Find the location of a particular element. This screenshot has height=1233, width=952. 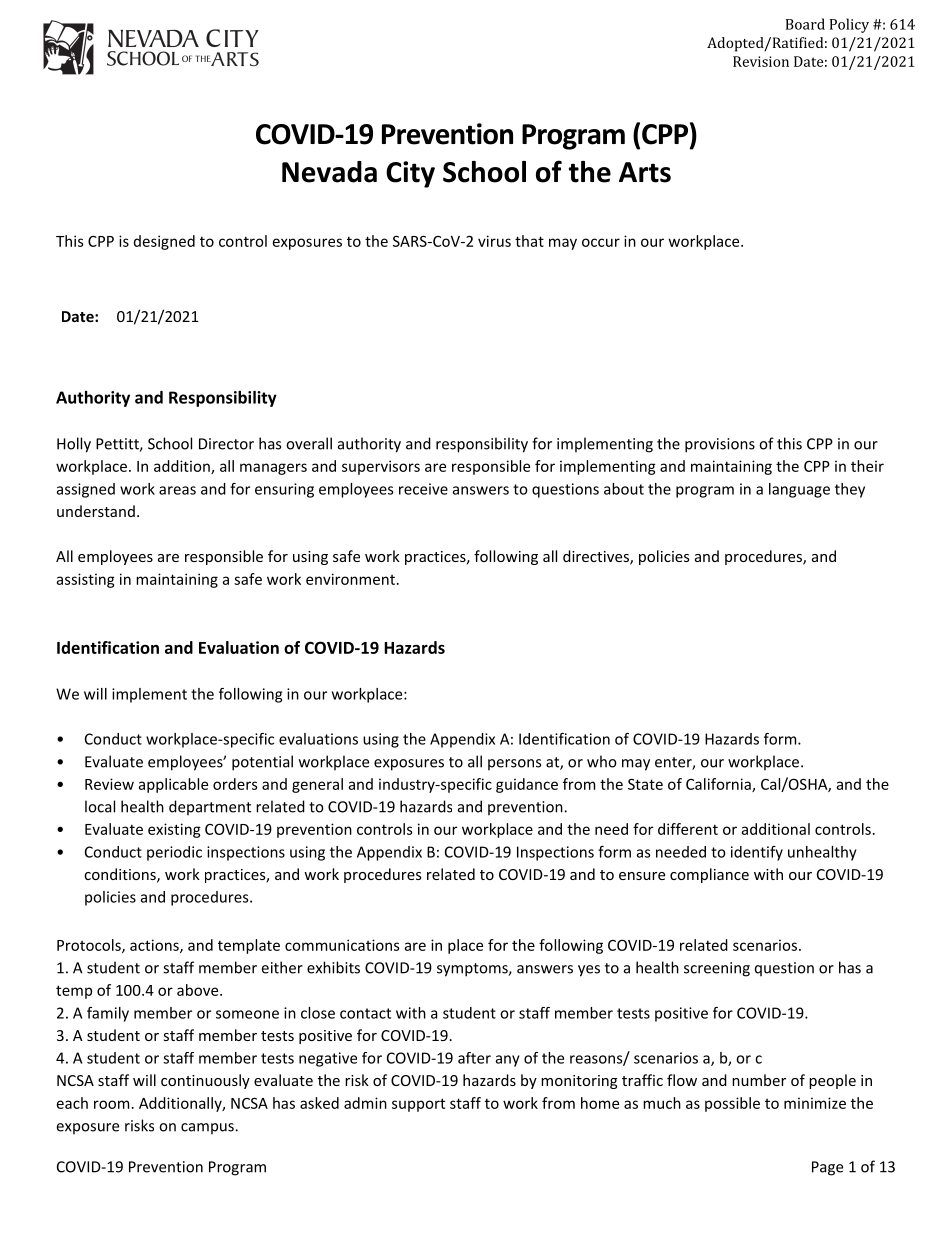

virus is located at coordinates (494, 241).
